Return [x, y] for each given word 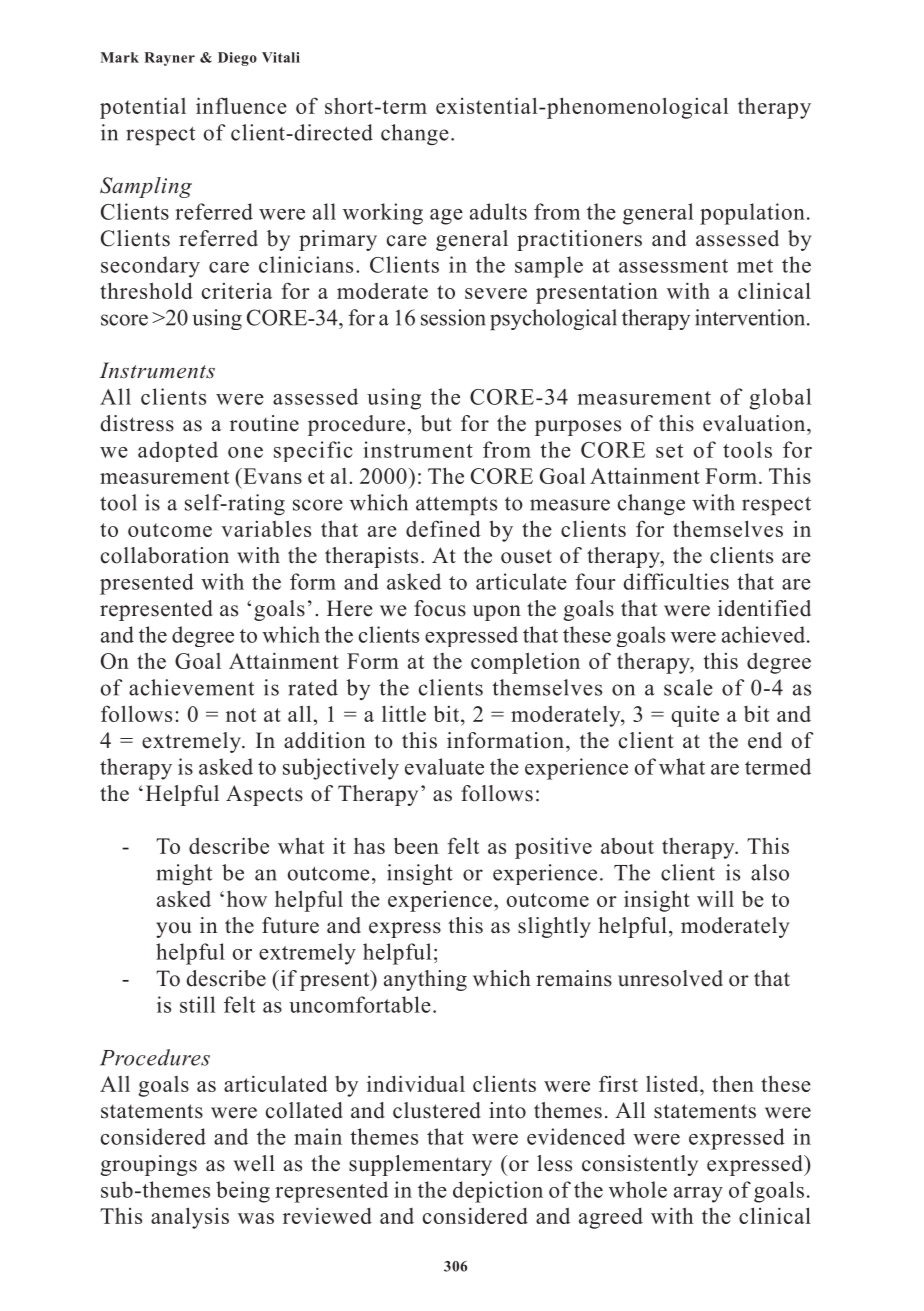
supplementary [420, 1165]
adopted [178, 451]
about [627, 846]
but [436, 423]
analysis [190, 1218]
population [752, 214]
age [446, 217]
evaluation [755, 423]
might [184, 874]
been [416, 845]
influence [241, 105]
